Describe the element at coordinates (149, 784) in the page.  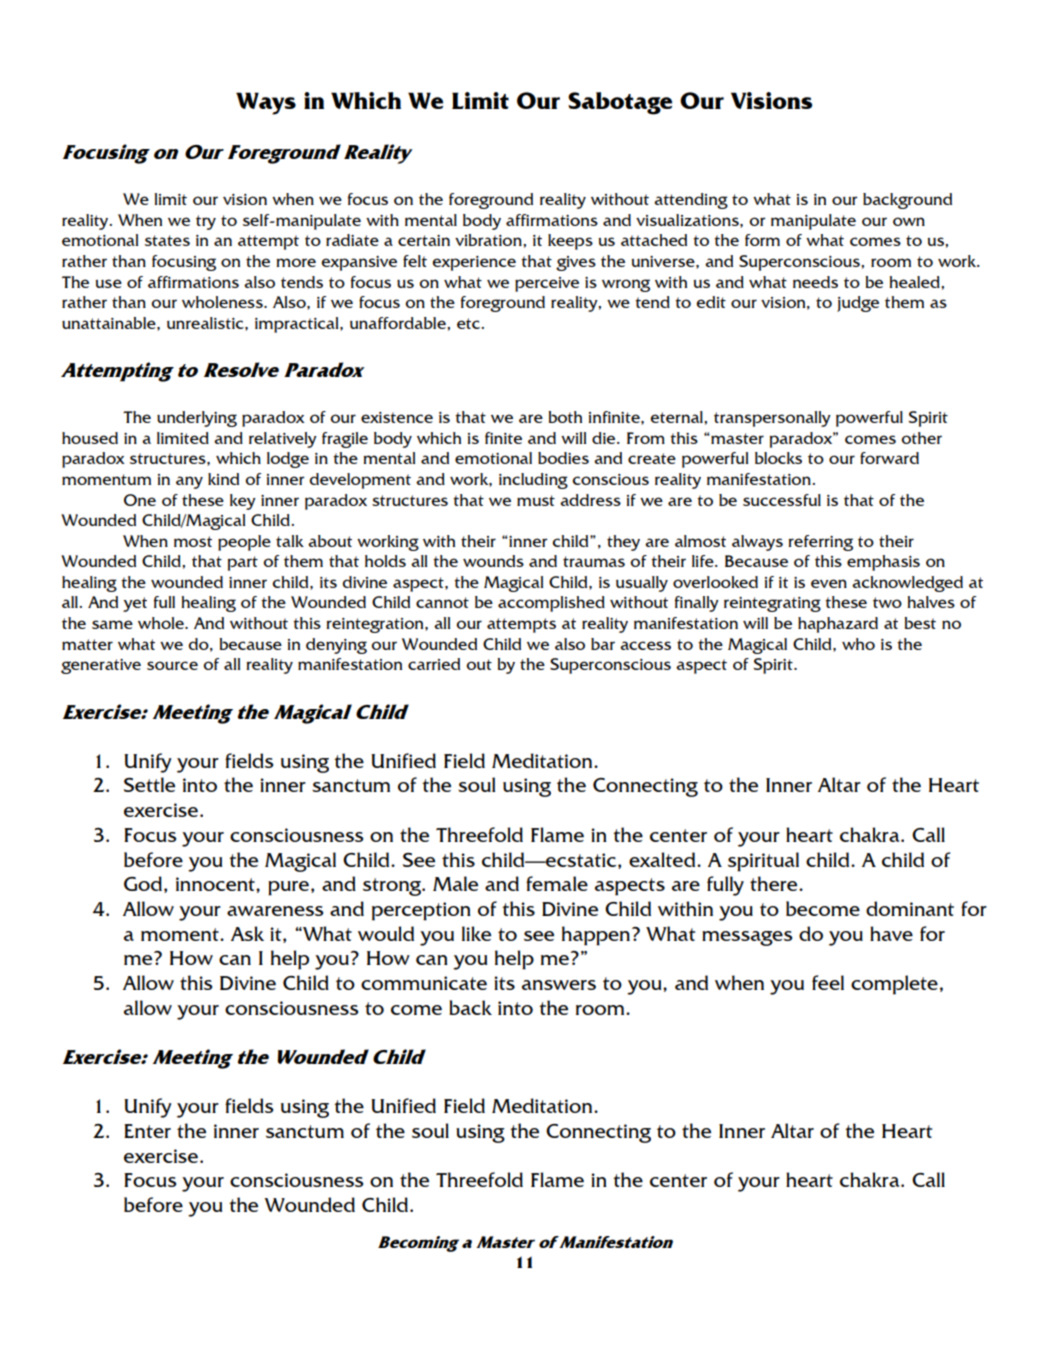
I see `Settle` at that location.
